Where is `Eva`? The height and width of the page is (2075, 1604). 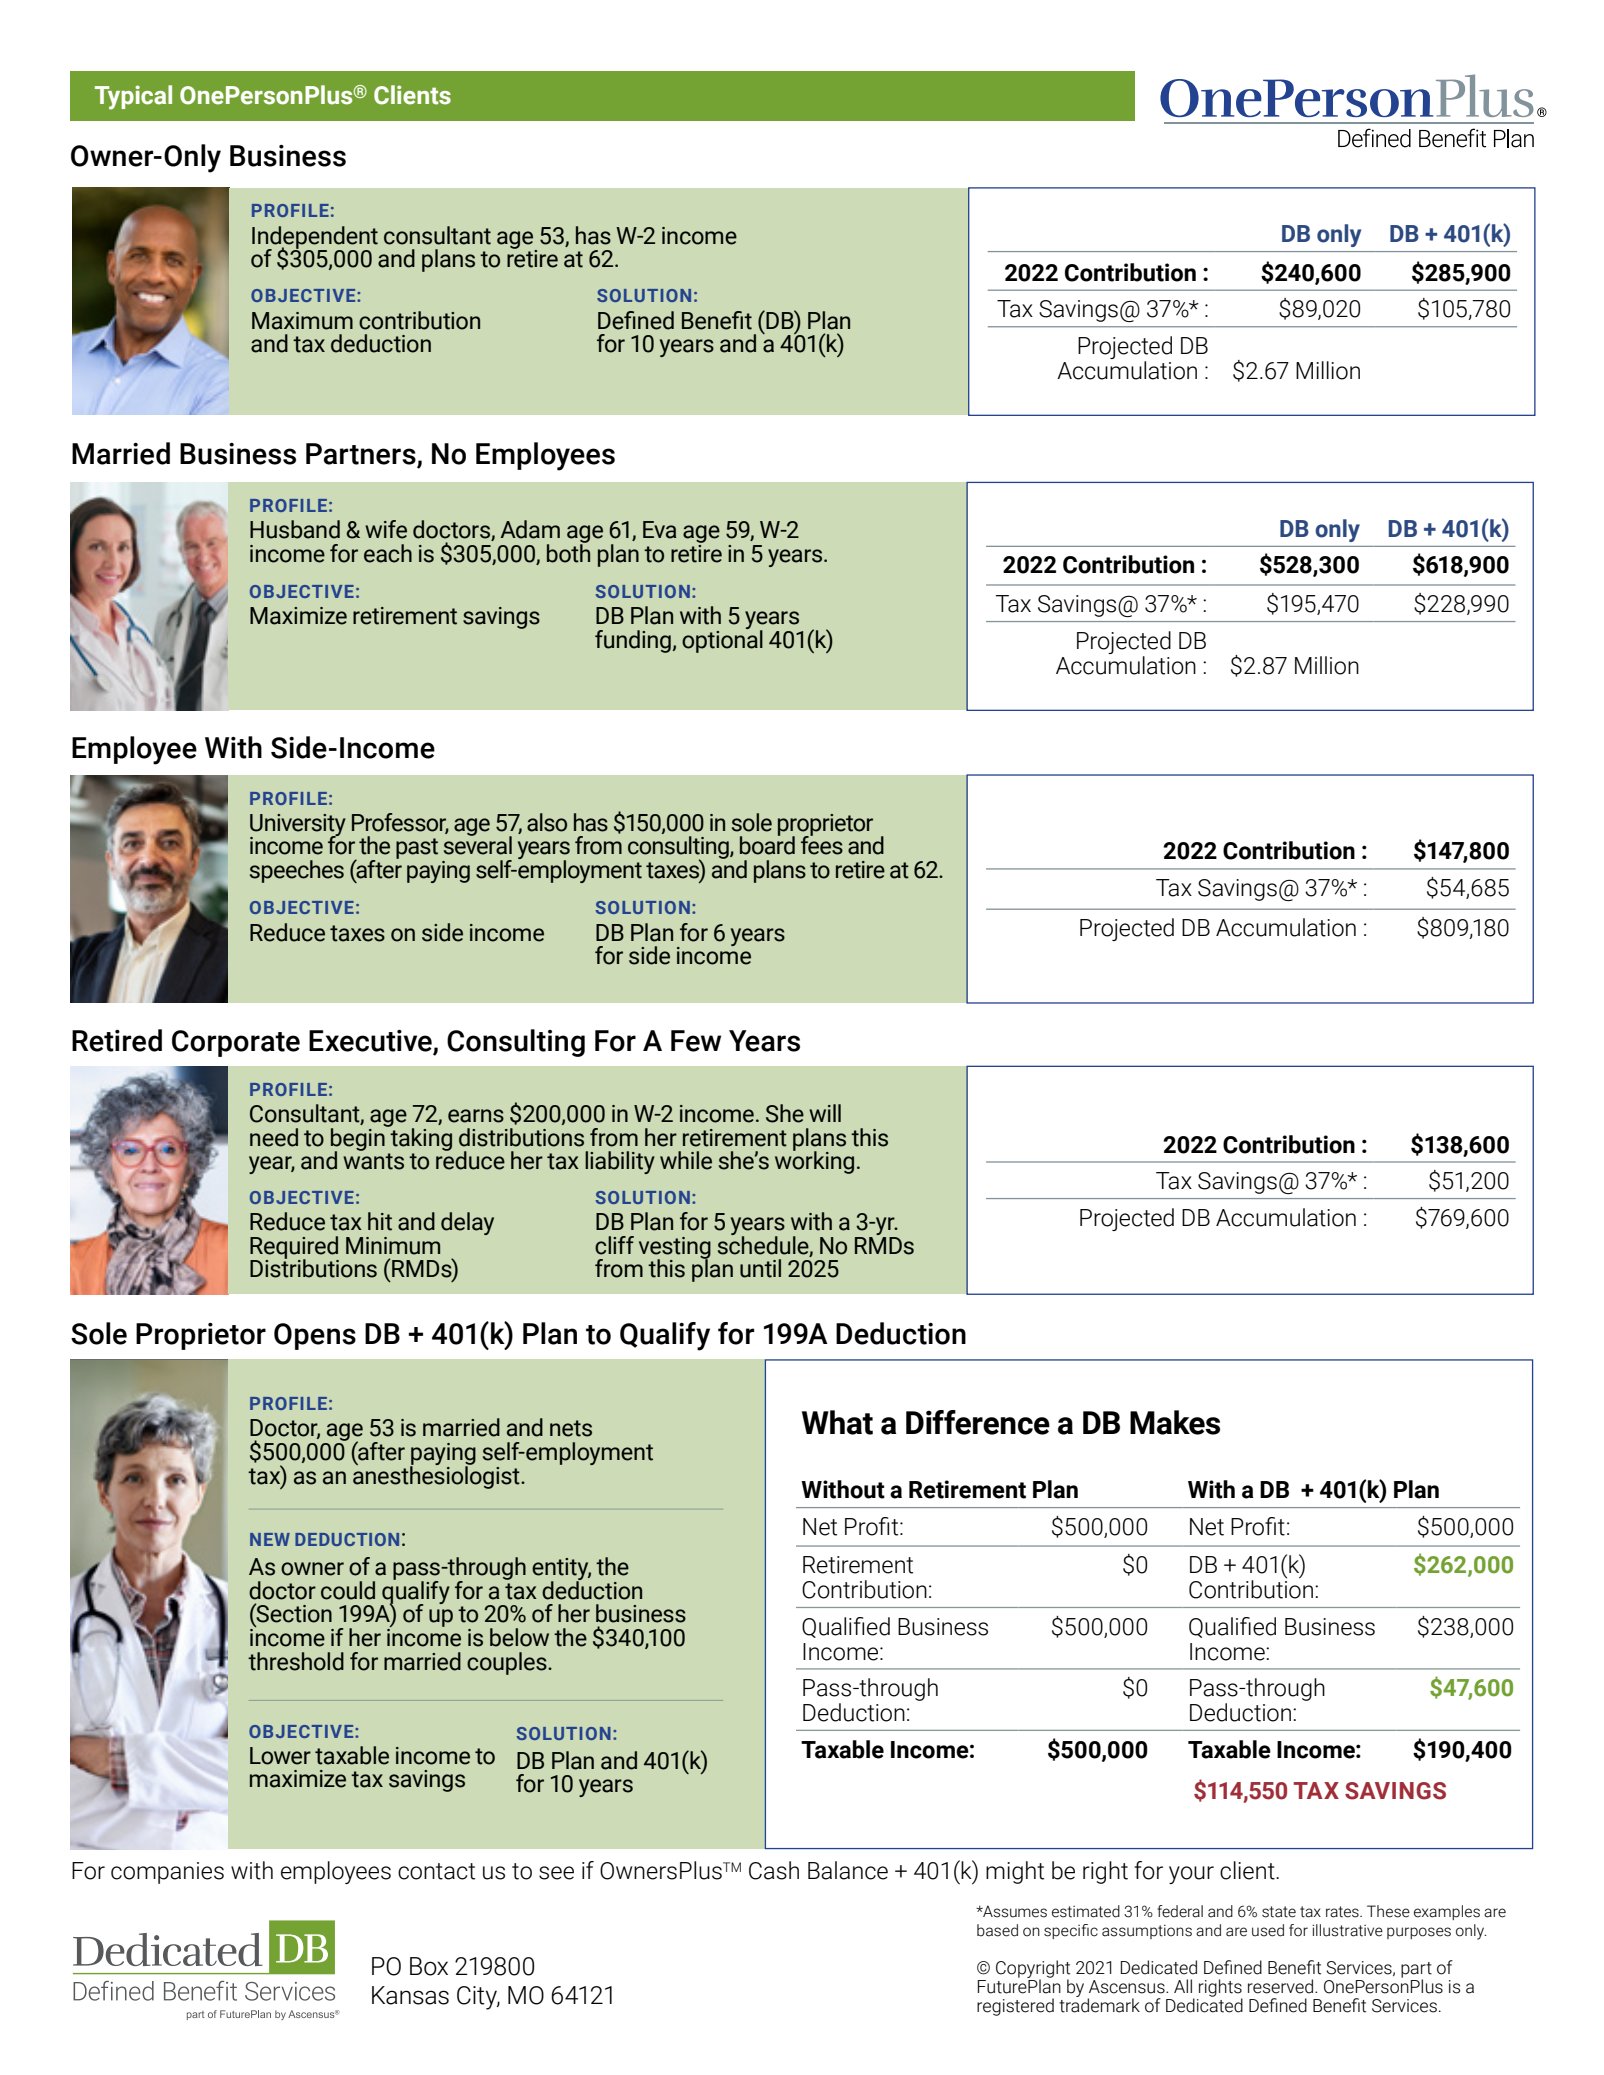 Eva is located at coordinates (659, 530).
